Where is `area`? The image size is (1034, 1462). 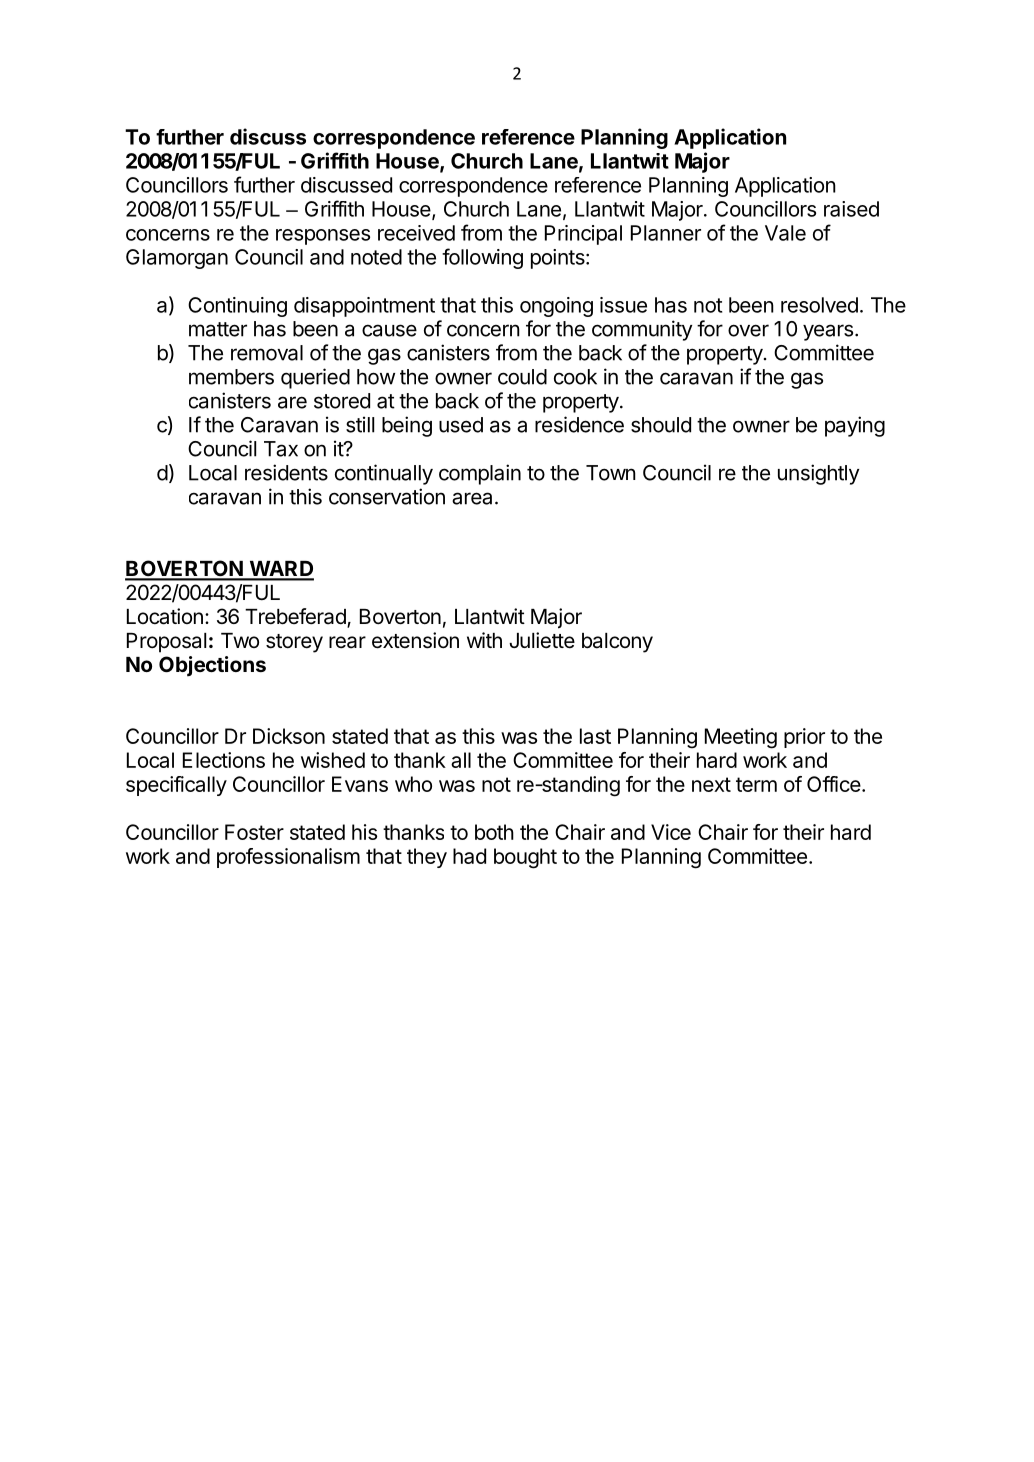
area is located at coordinates (472, 498).
